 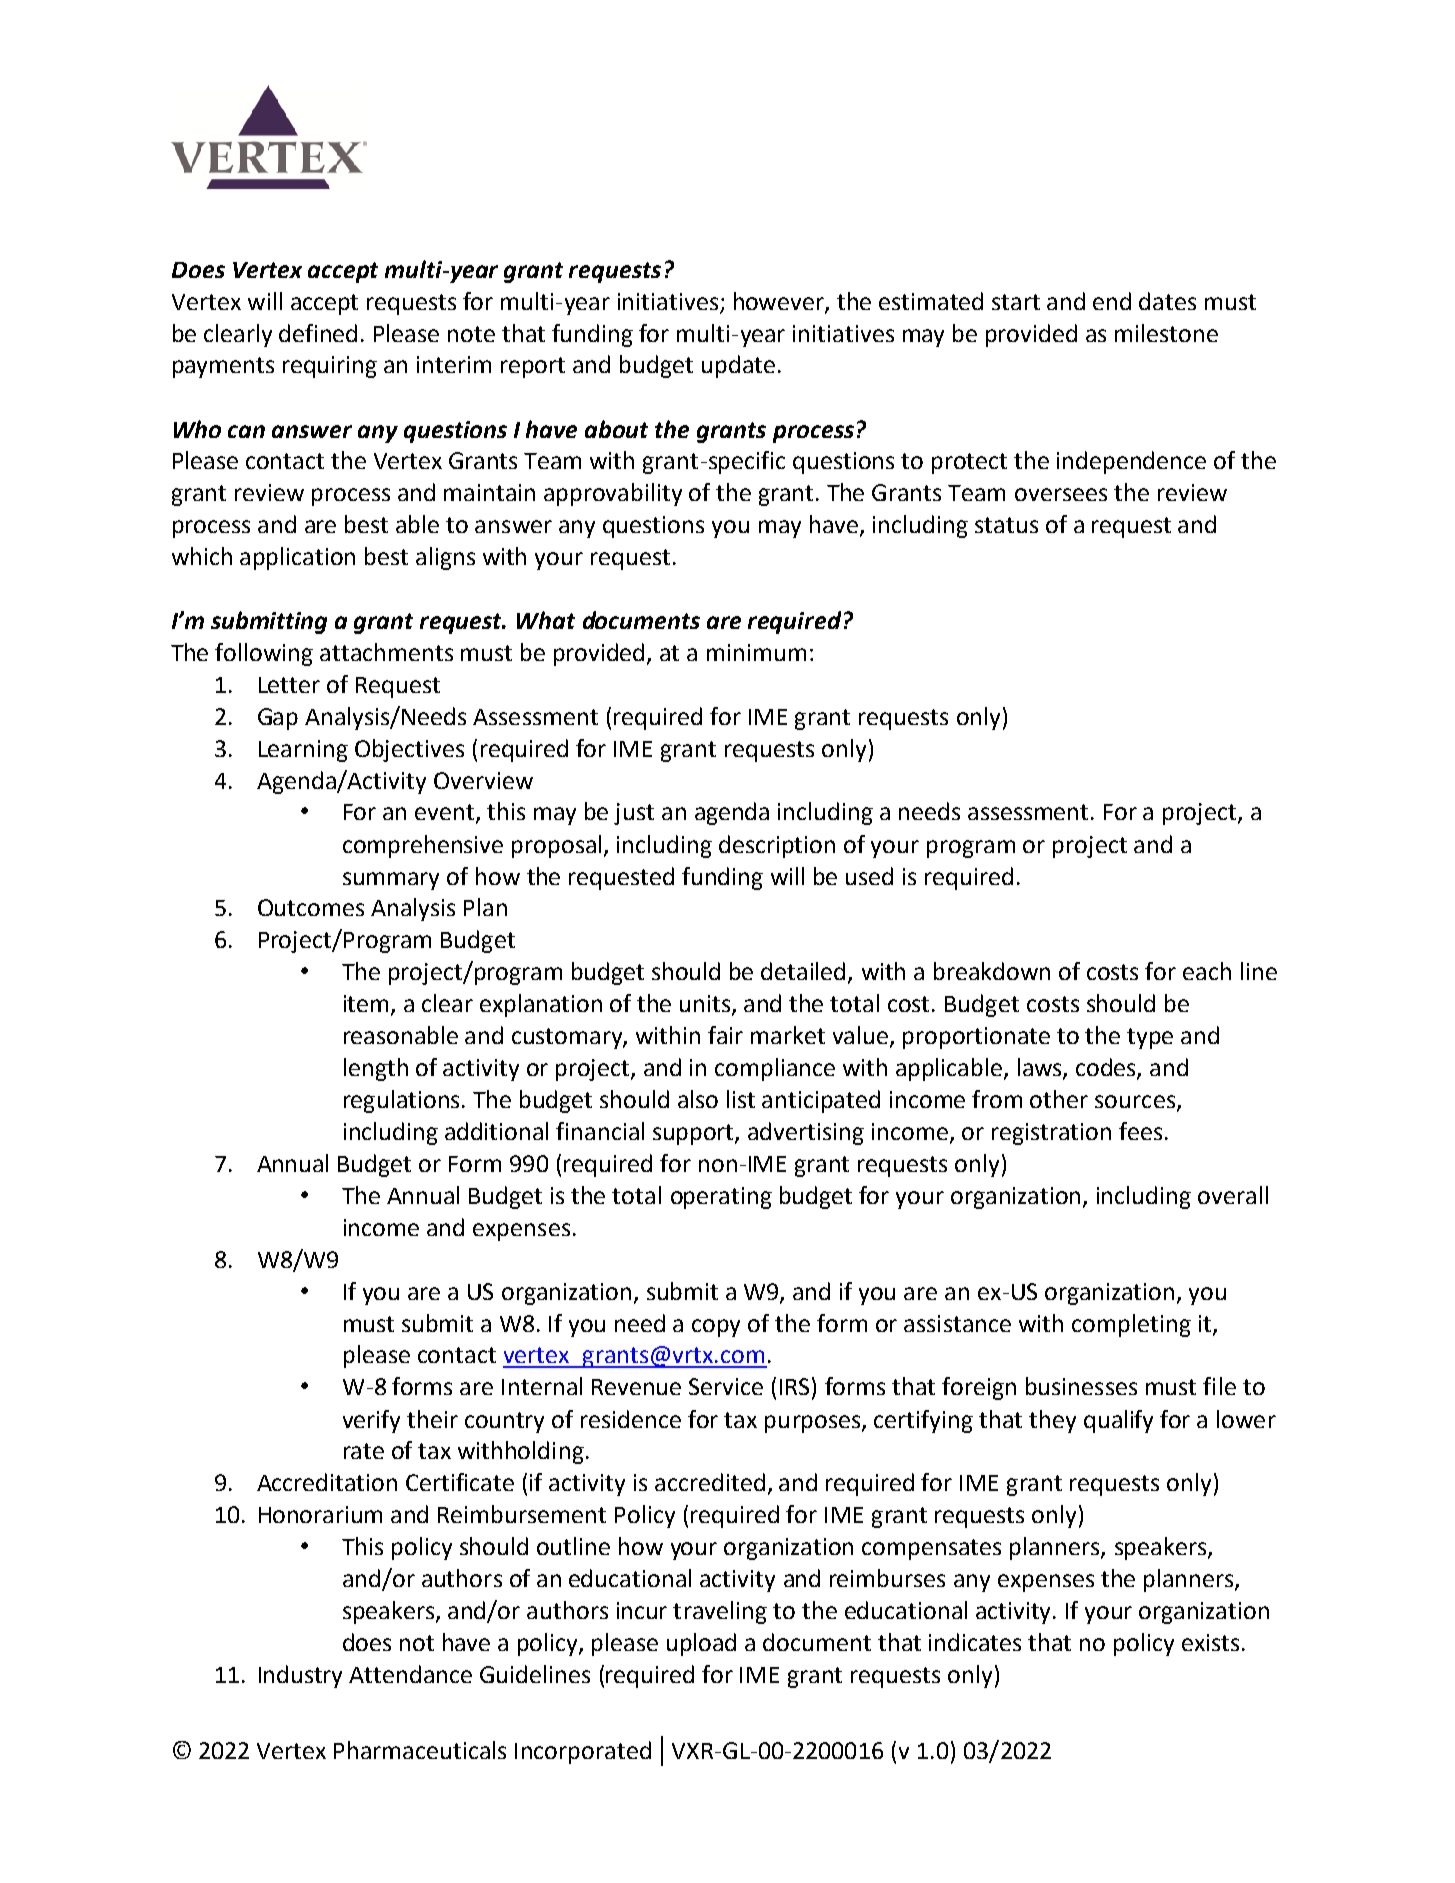 What do you see at coordinates (368, 1005) in the document?
I see `item` at bounding box center [368, 1005].
